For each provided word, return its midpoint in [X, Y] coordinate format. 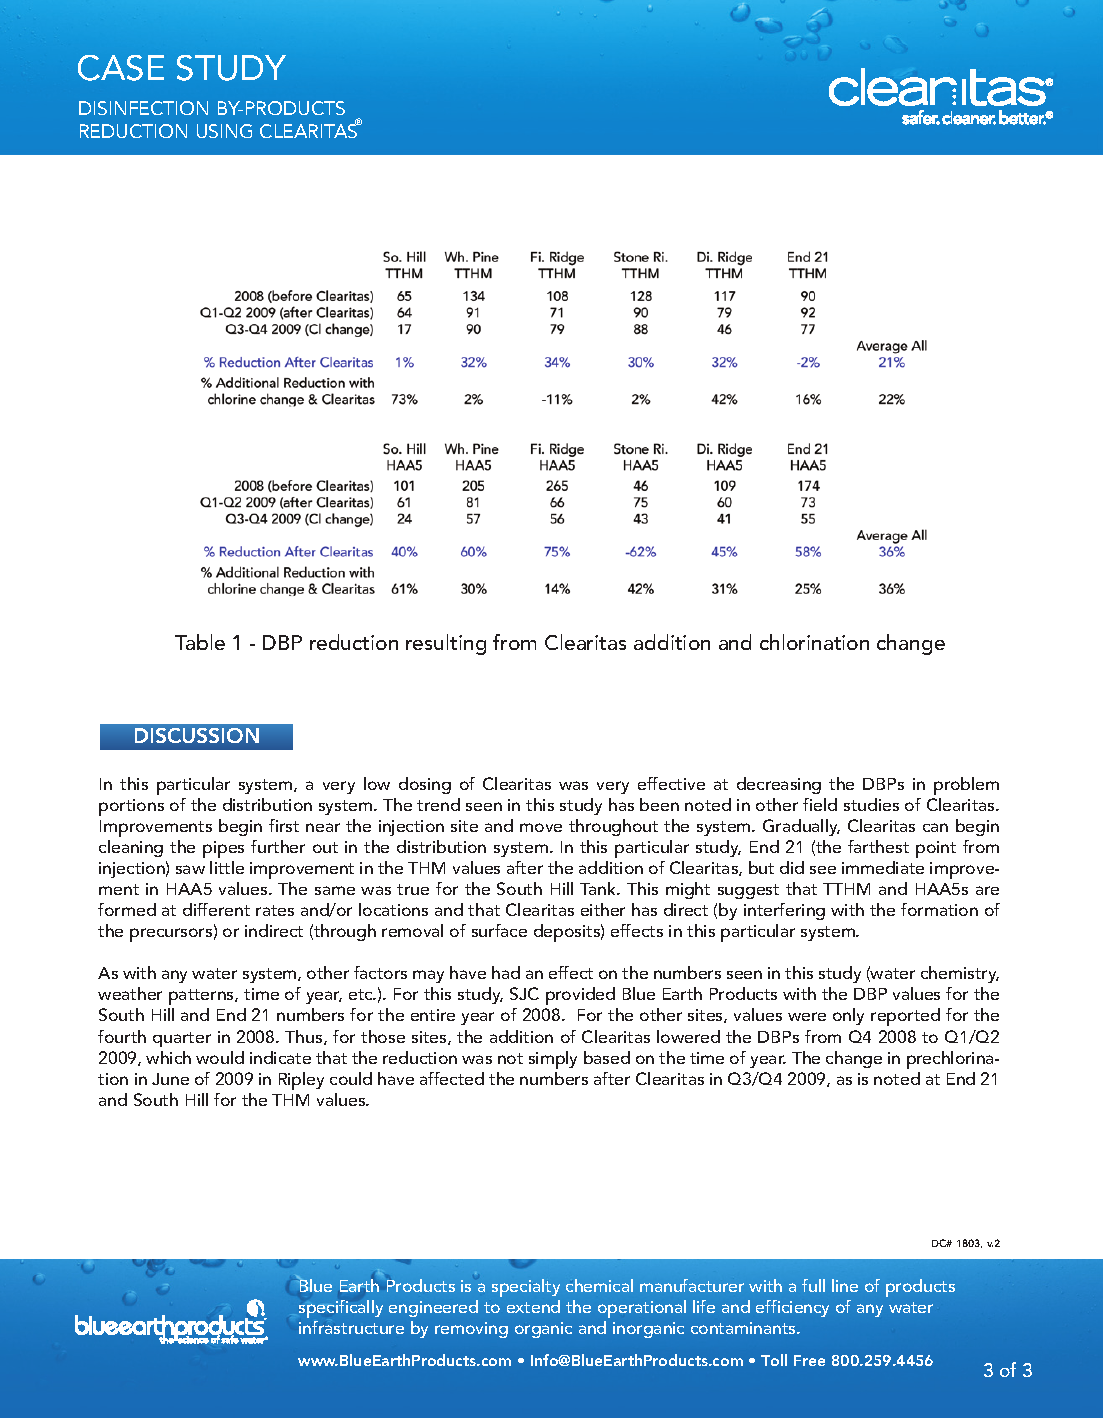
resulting [446, 644]
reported [905, 1017]
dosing [425, 785]
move [541, 827]
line [845, 1285]
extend [533, 1306]
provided [580, 996]
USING [224, 131]
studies [871, 804]
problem [966, 786]
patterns [202, 997]
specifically [341, 1309]
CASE [121, 68]
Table [200, 642]
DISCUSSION [197, 735]
